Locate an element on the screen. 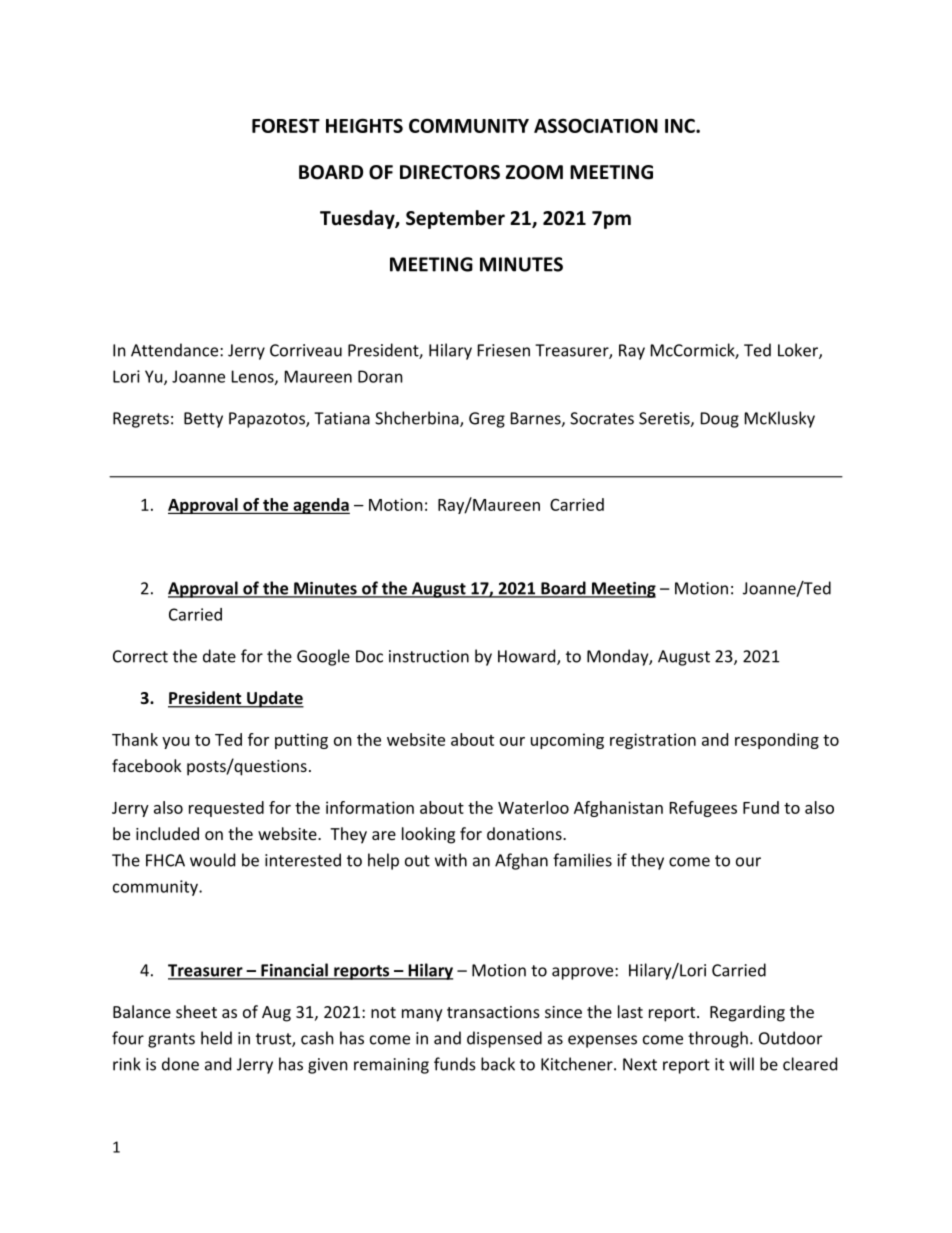  DIRECTORS is located at coordinates (450, 172).
